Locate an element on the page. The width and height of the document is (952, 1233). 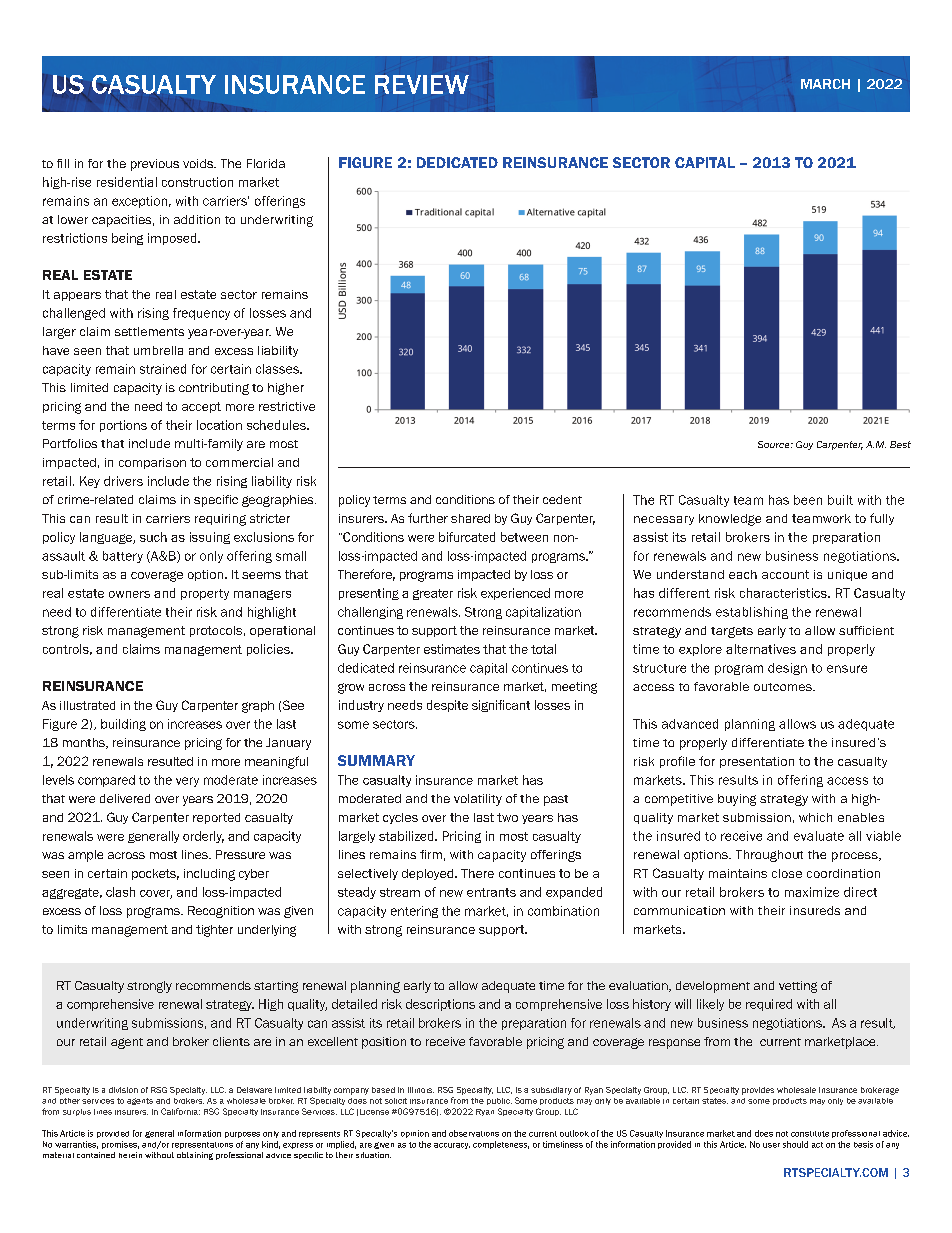
promises is located at coordinates (120, 1145).
